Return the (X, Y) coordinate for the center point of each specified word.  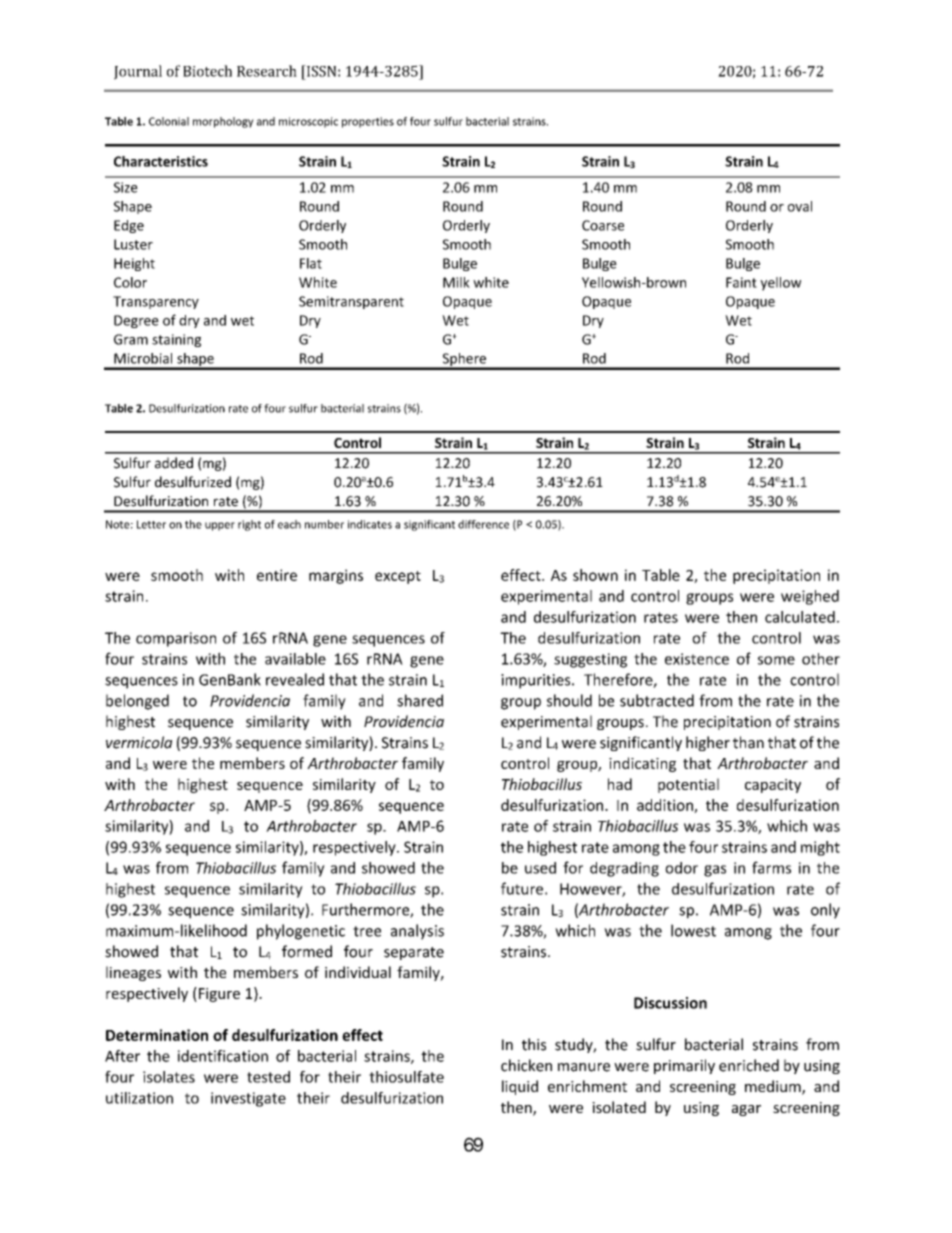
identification (223, 1056)
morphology (223, 122)
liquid (520, 1087)
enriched (749, 1065)
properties (368, 122)
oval (800, 206)
